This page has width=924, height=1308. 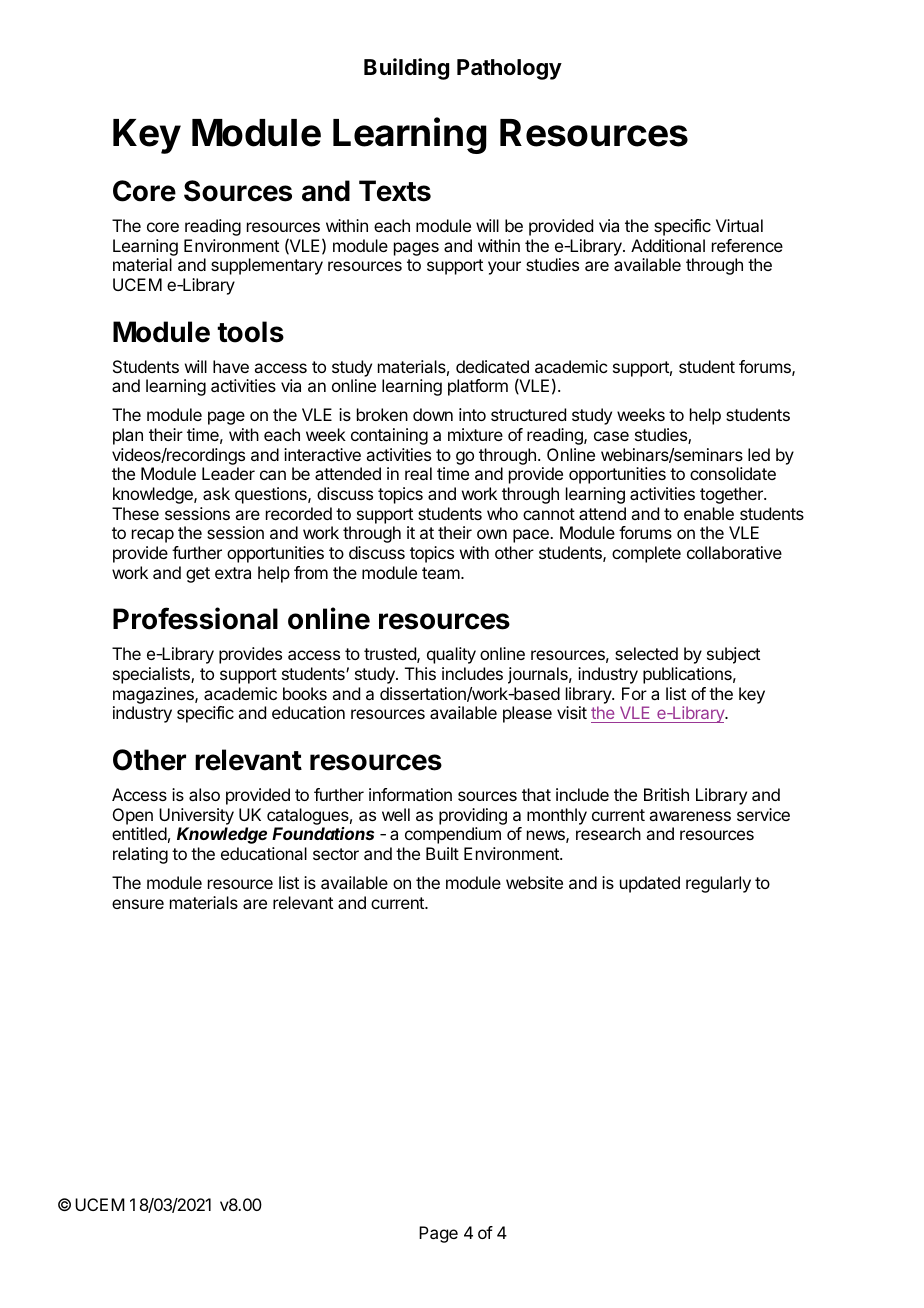 What do you see at coordinates (442, 853) in the page?
I see `Built` at bounding box center [442, 853].
